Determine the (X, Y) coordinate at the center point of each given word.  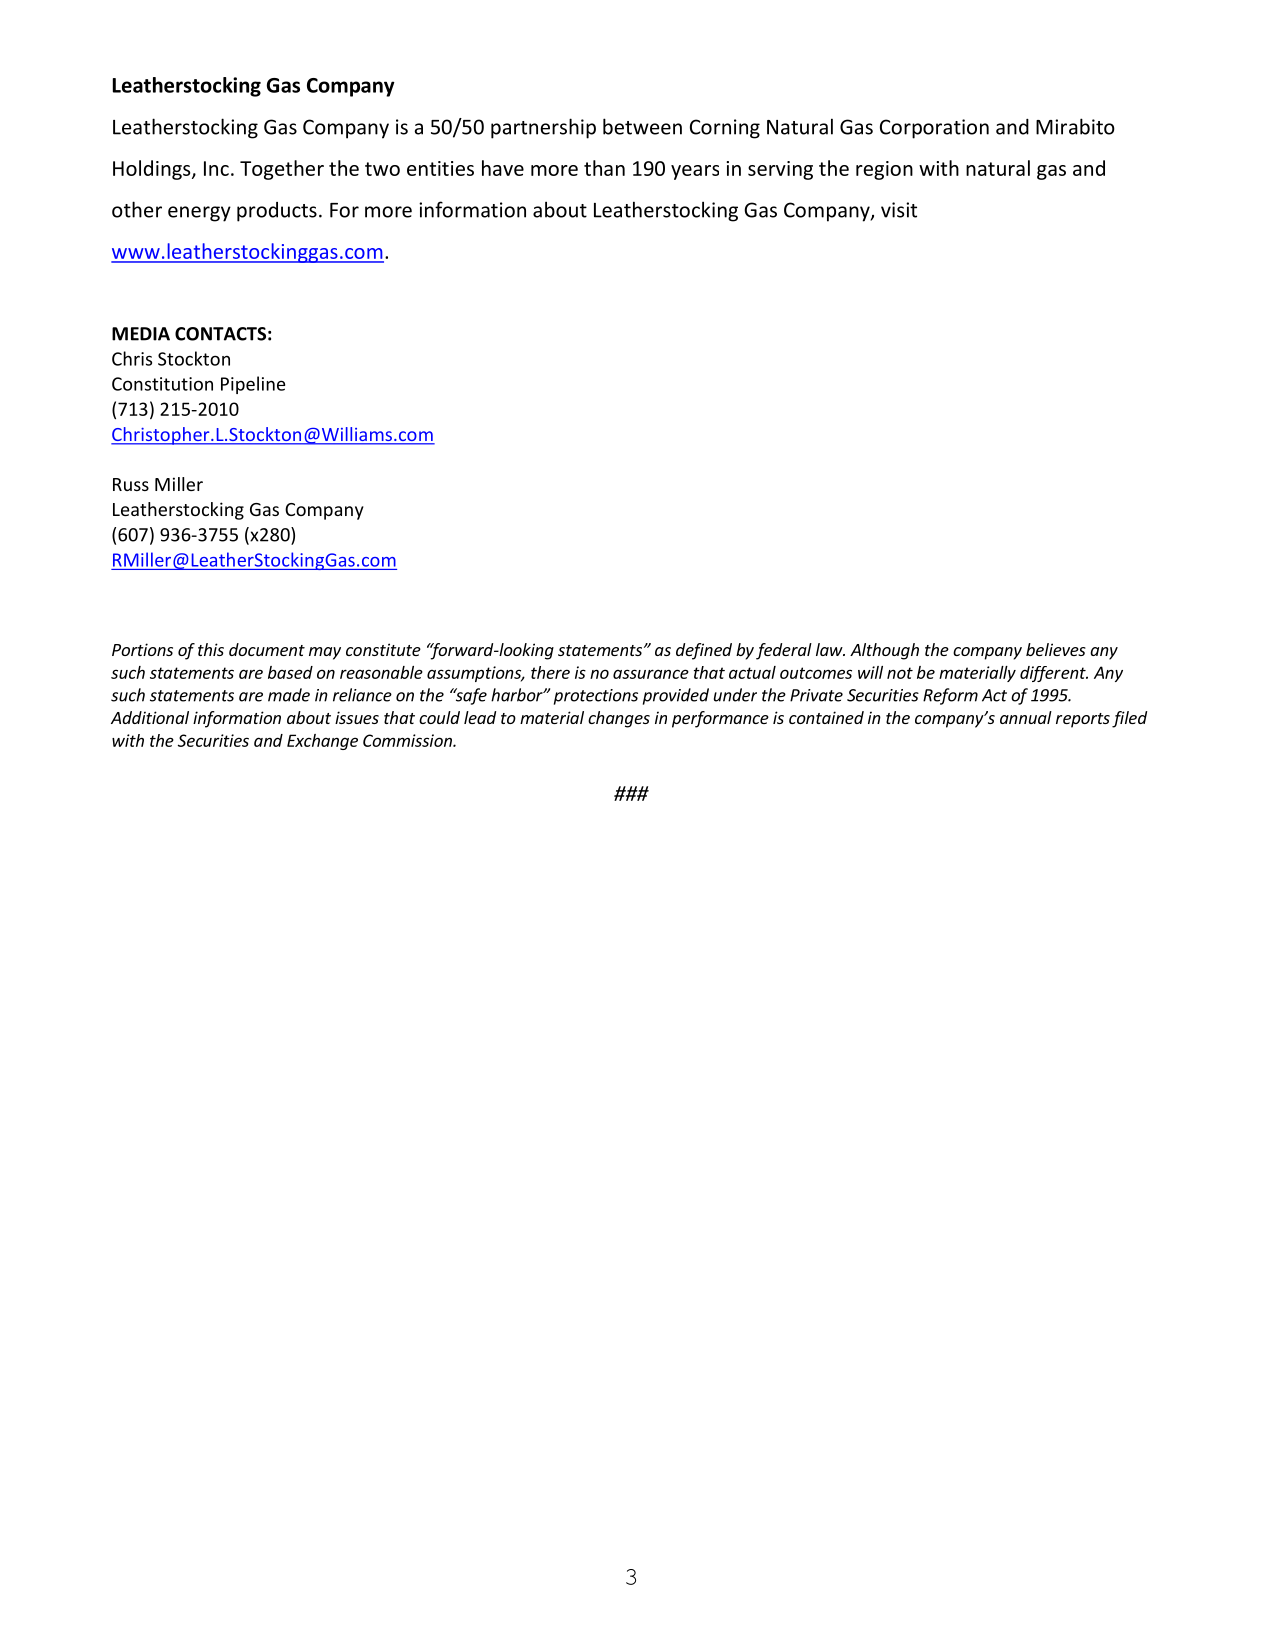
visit (899, 210)
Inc (216, 168)
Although (884, 651)
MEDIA (141, 334)
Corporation (934, 129)
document (267, 649)
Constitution (162, 384)
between (642, 126)
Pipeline (253, 385)
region (884, 170)
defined (704, 651)
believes (1056, 649)
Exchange (322, 742)
